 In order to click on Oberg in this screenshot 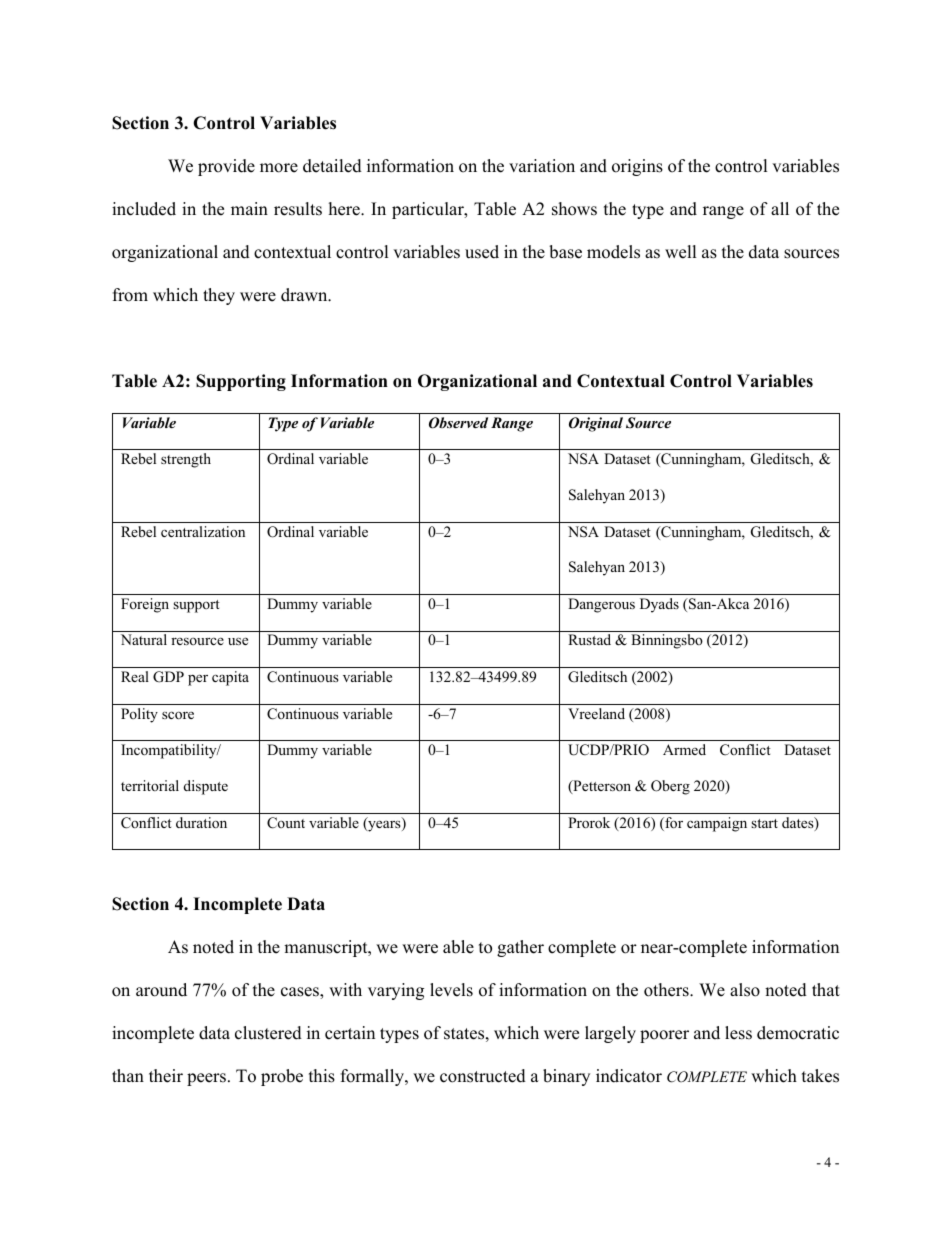, I will do `click(670, 787)`.
